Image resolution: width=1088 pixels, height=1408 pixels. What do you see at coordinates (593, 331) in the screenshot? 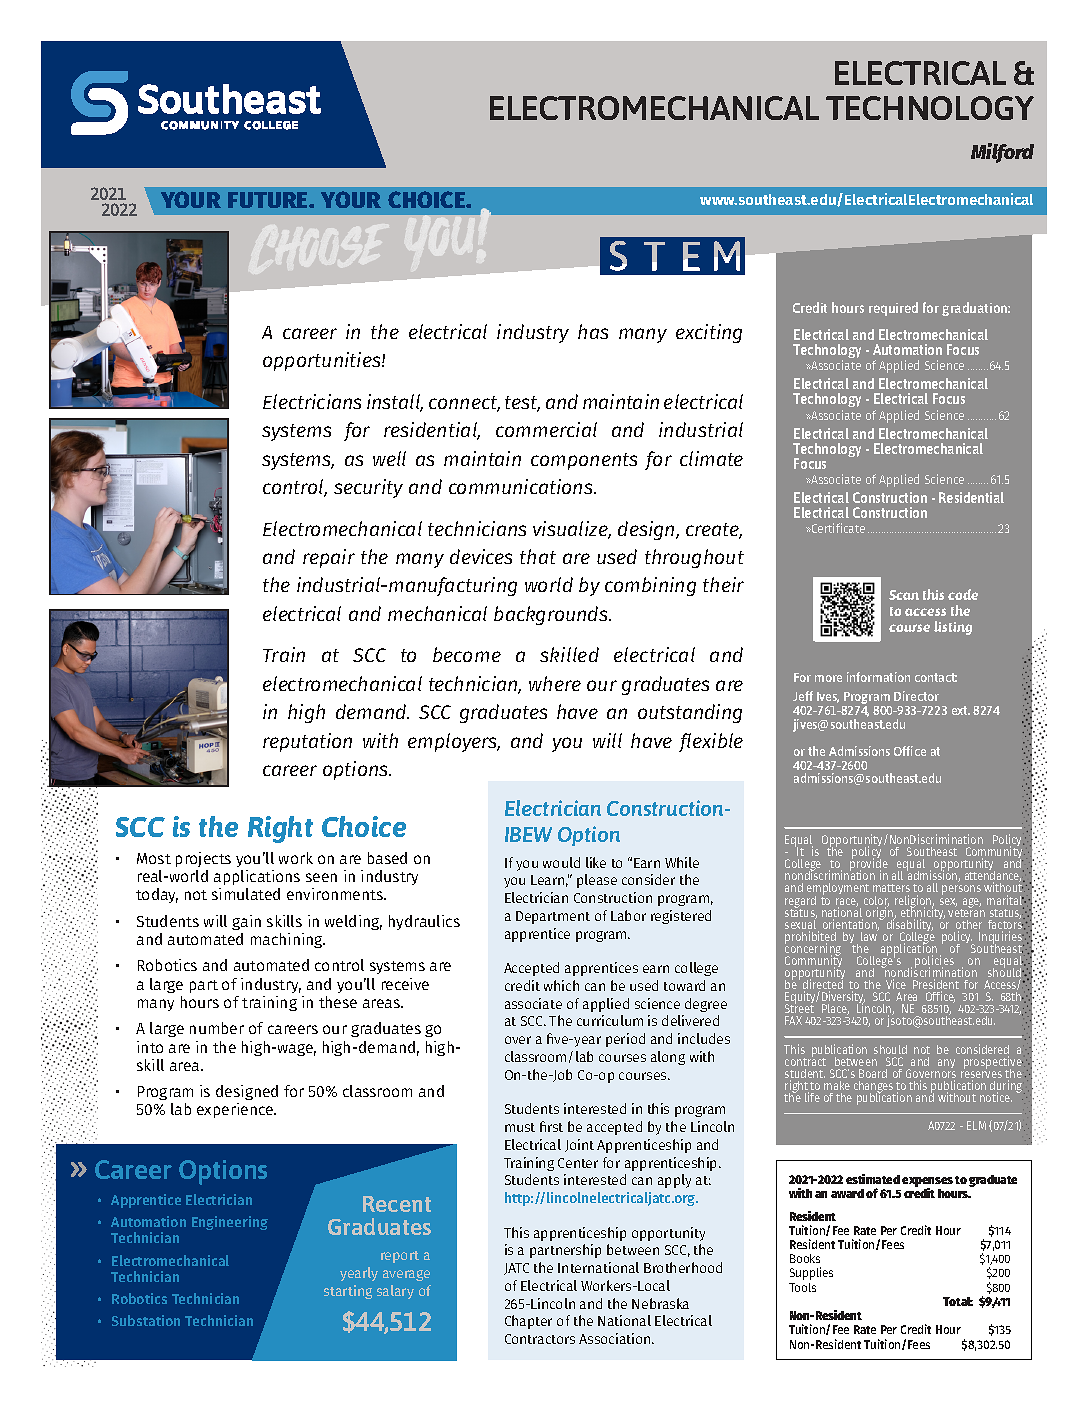
I see `has` at bounding box center [593, 331].
